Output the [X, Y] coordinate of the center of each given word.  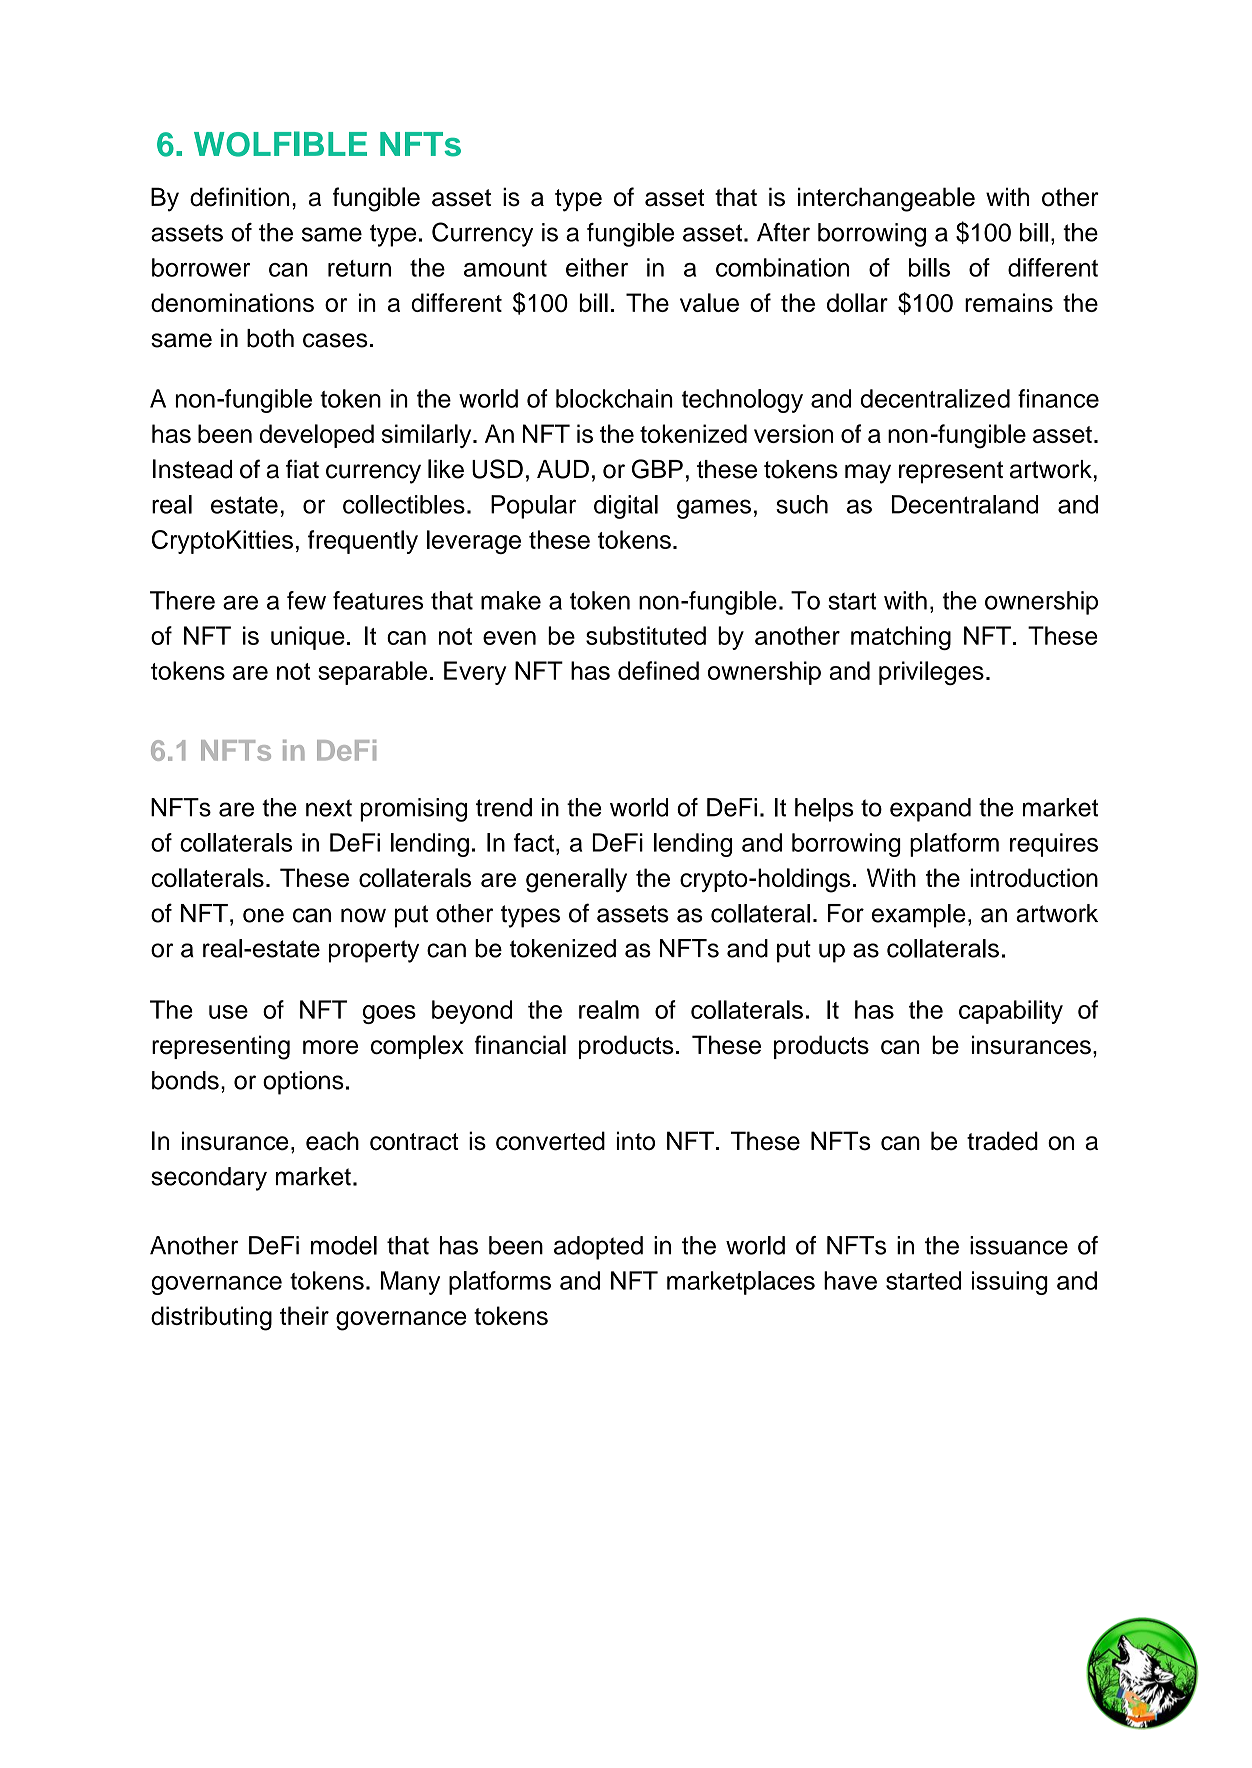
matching [901, 638]
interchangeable [886, 199]
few [306, 600]
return [359, 268]
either [597, 267]
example [919, 916]
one [263, 915]
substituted [646, 635]
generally [576, 880]
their [304, 1315]
